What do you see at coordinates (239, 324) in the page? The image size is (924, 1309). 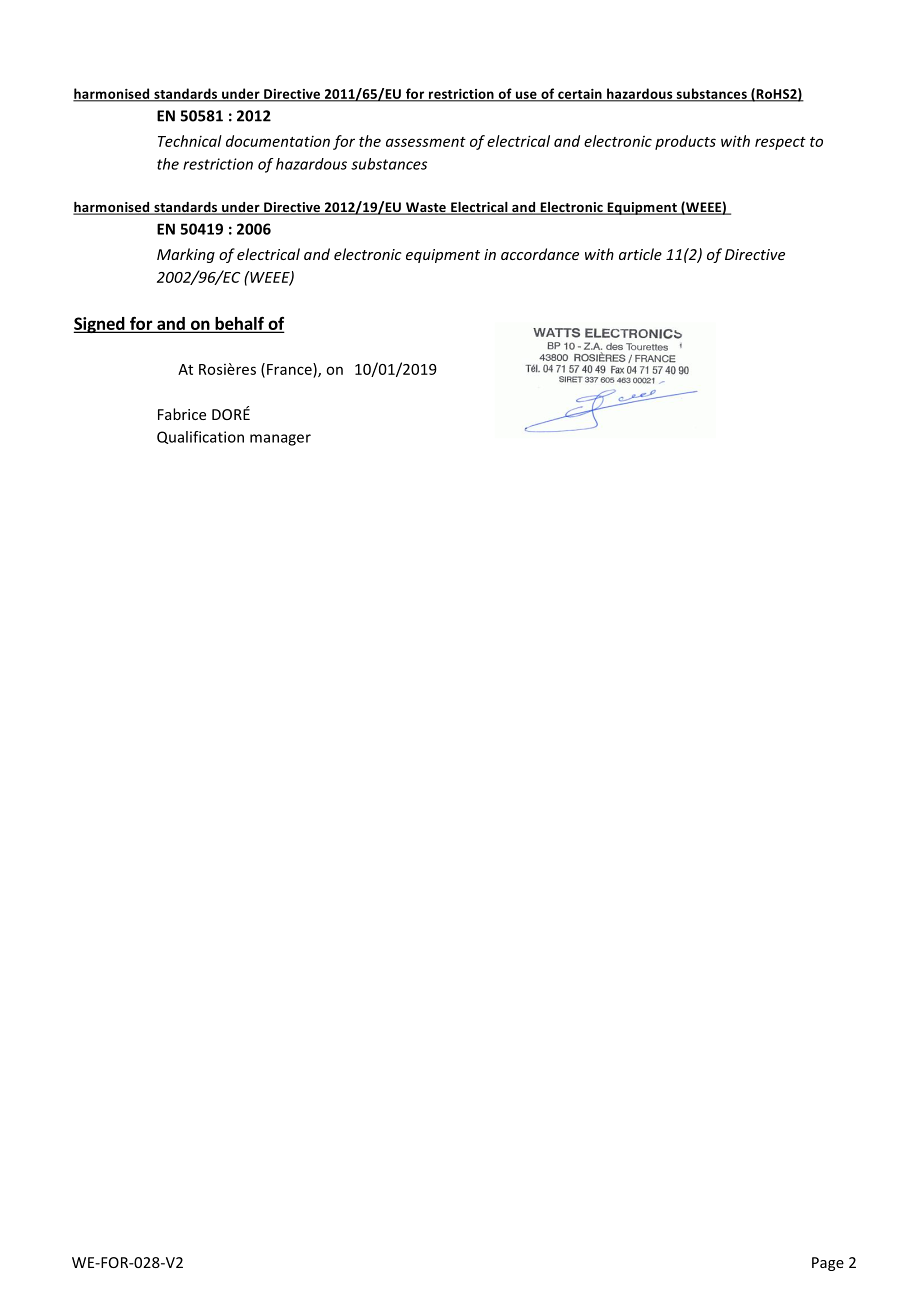 I see `behalf` at bounding box center [239, 324].
